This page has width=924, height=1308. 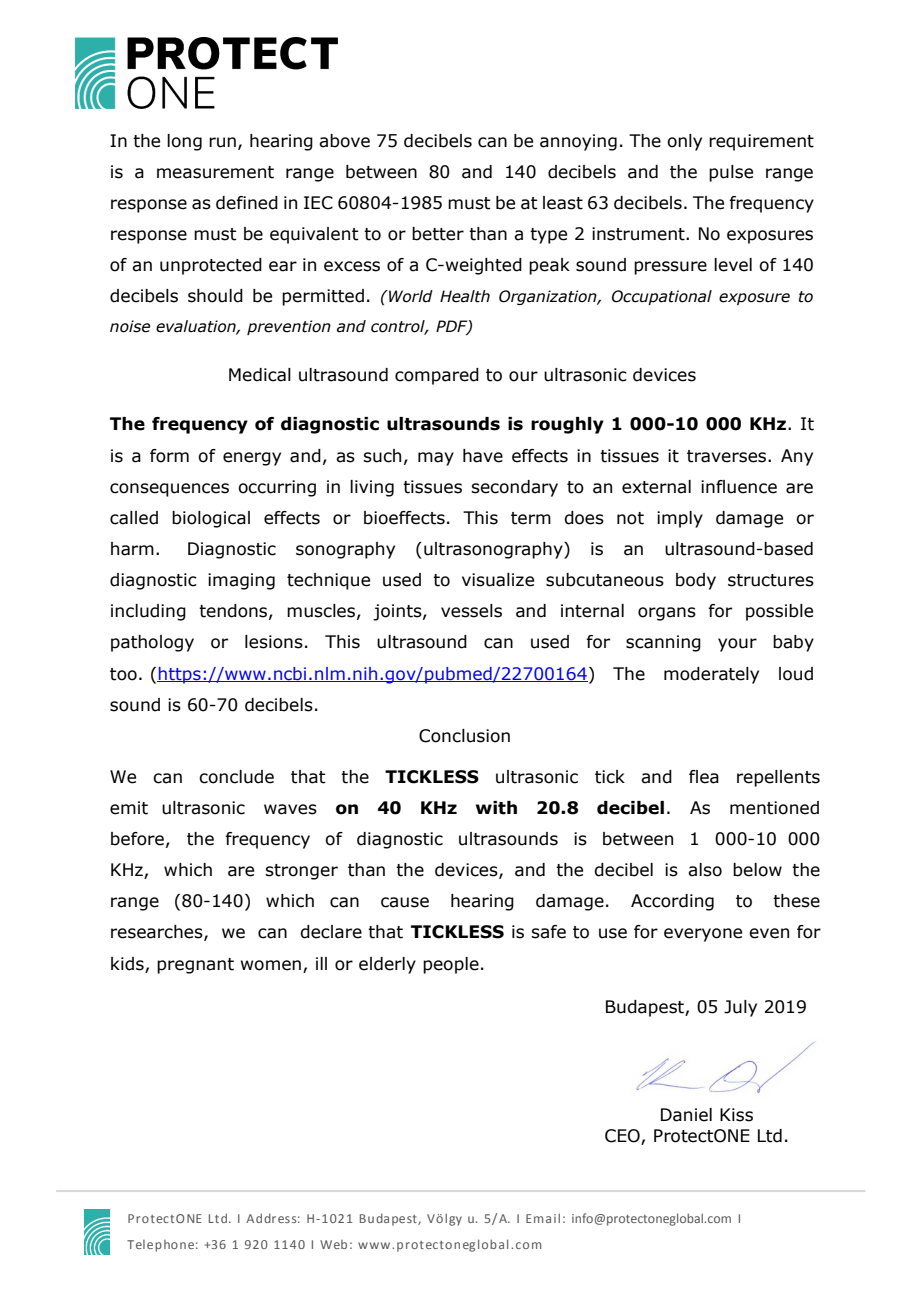 What do you see at coordinates (137, 839) in the page?
I see `before` at bounding box center [137, 839].
